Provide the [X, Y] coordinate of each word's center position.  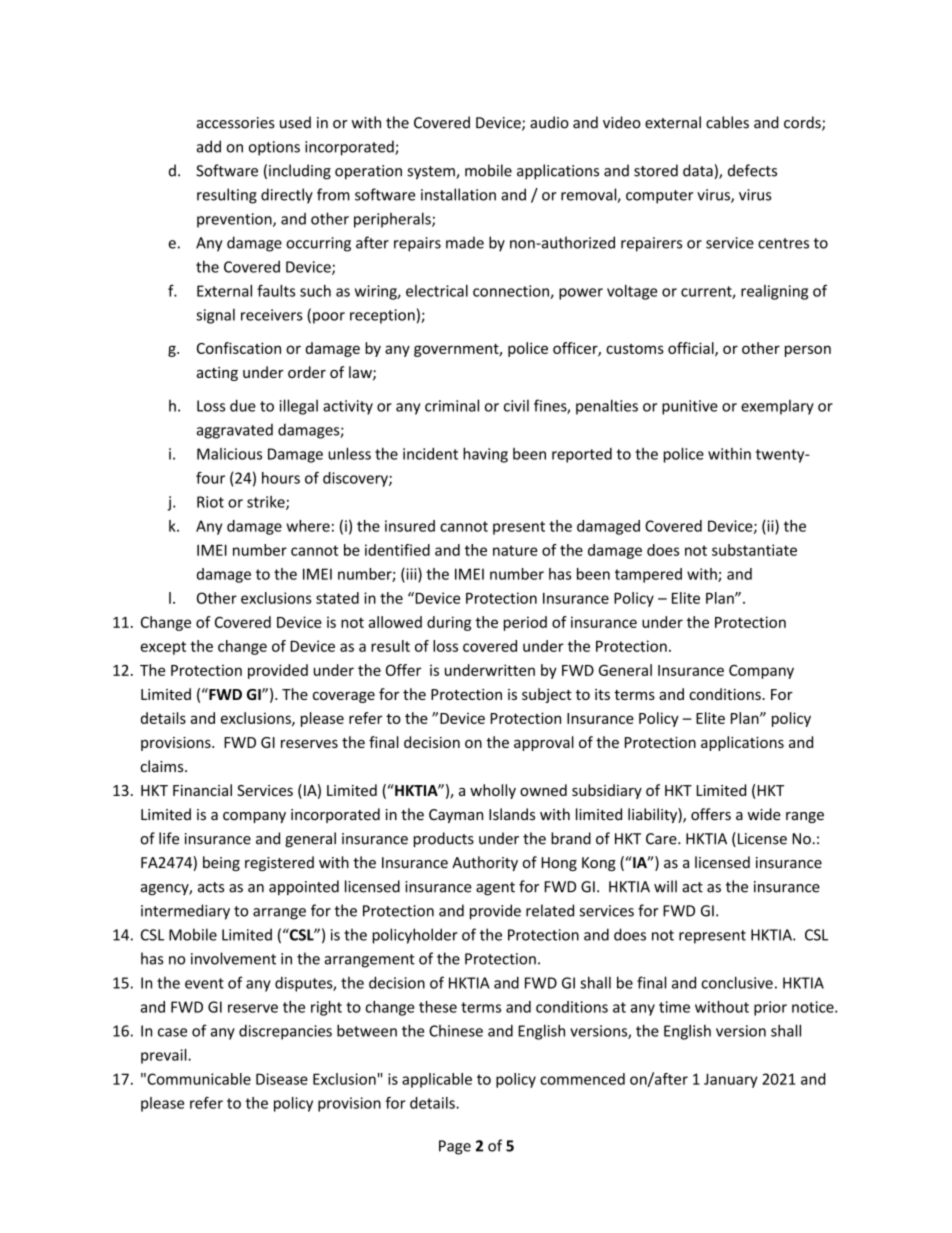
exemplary [777, 407]
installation [458, 194]
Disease [282, 1079]
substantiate [754, 550]
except [163, 648]
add [209, 146]
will [665, 886]
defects [752, 170]
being [221, 863]
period [525, 623]
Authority [485, 863]
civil [516, 405]
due [243, 405]
